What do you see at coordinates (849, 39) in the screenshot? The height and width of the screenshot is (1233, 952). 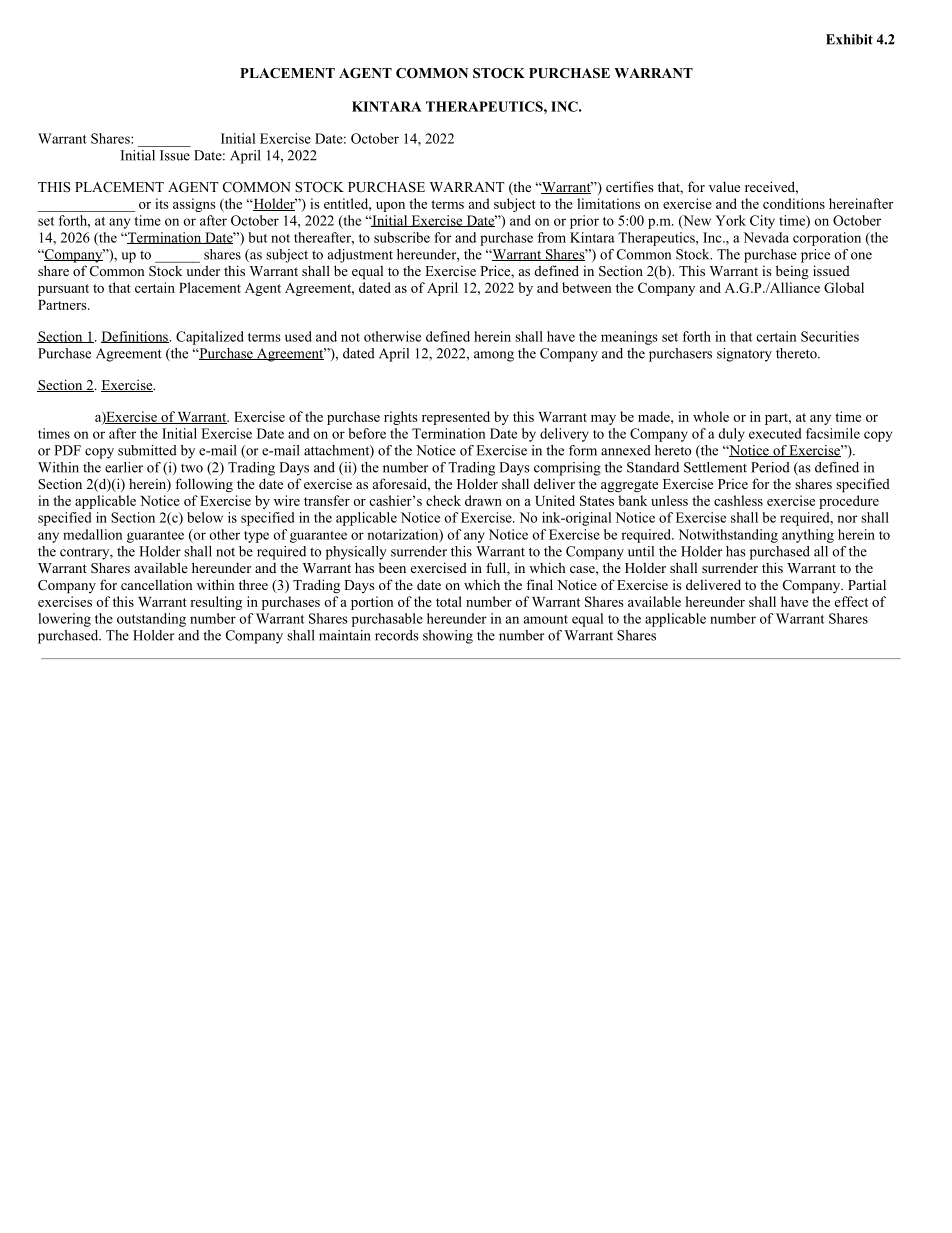 I see `Exhibit` at bounding box center [849, 39].
